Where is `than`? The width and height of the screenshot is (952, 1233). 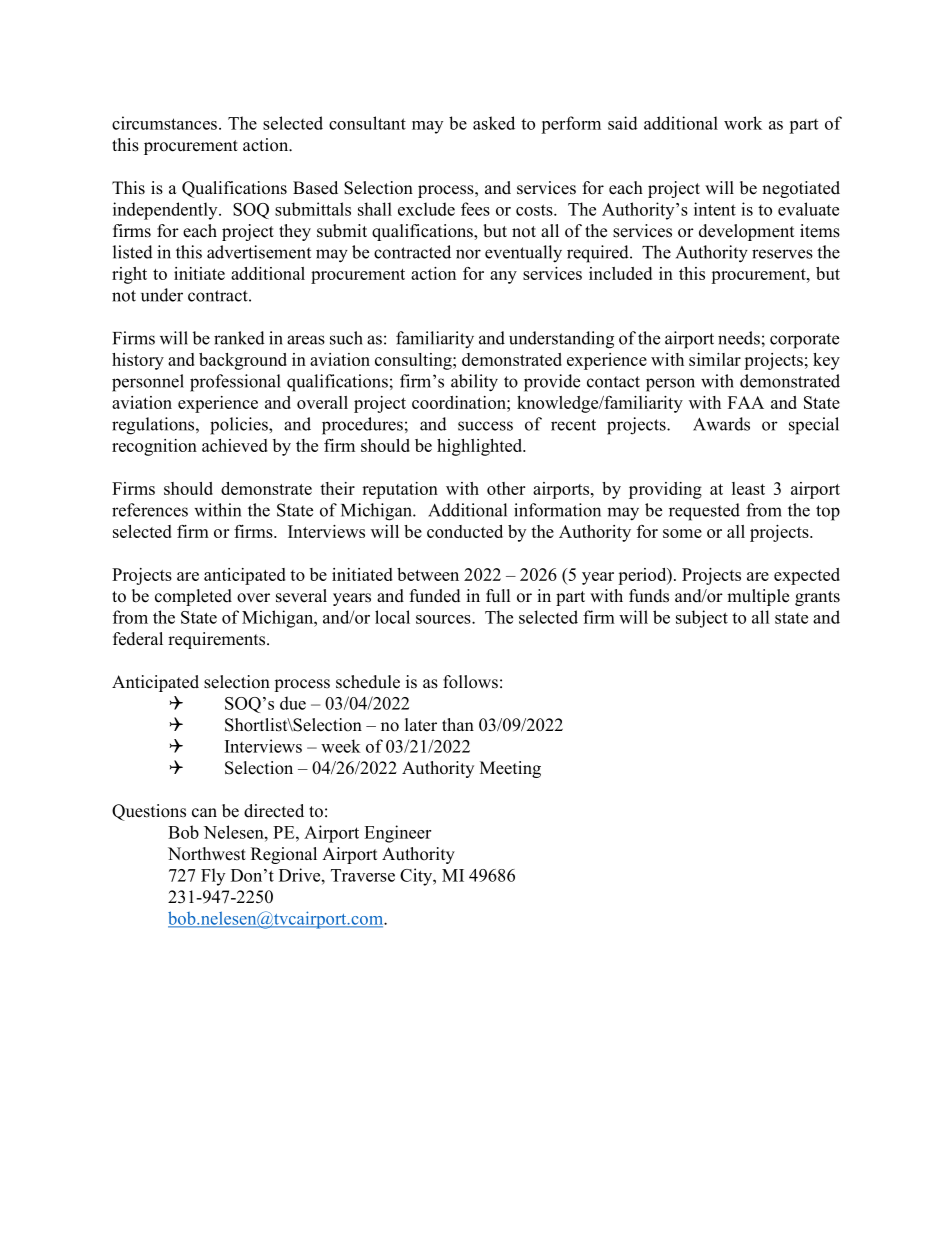 than is located at coordinates (458, 724).
